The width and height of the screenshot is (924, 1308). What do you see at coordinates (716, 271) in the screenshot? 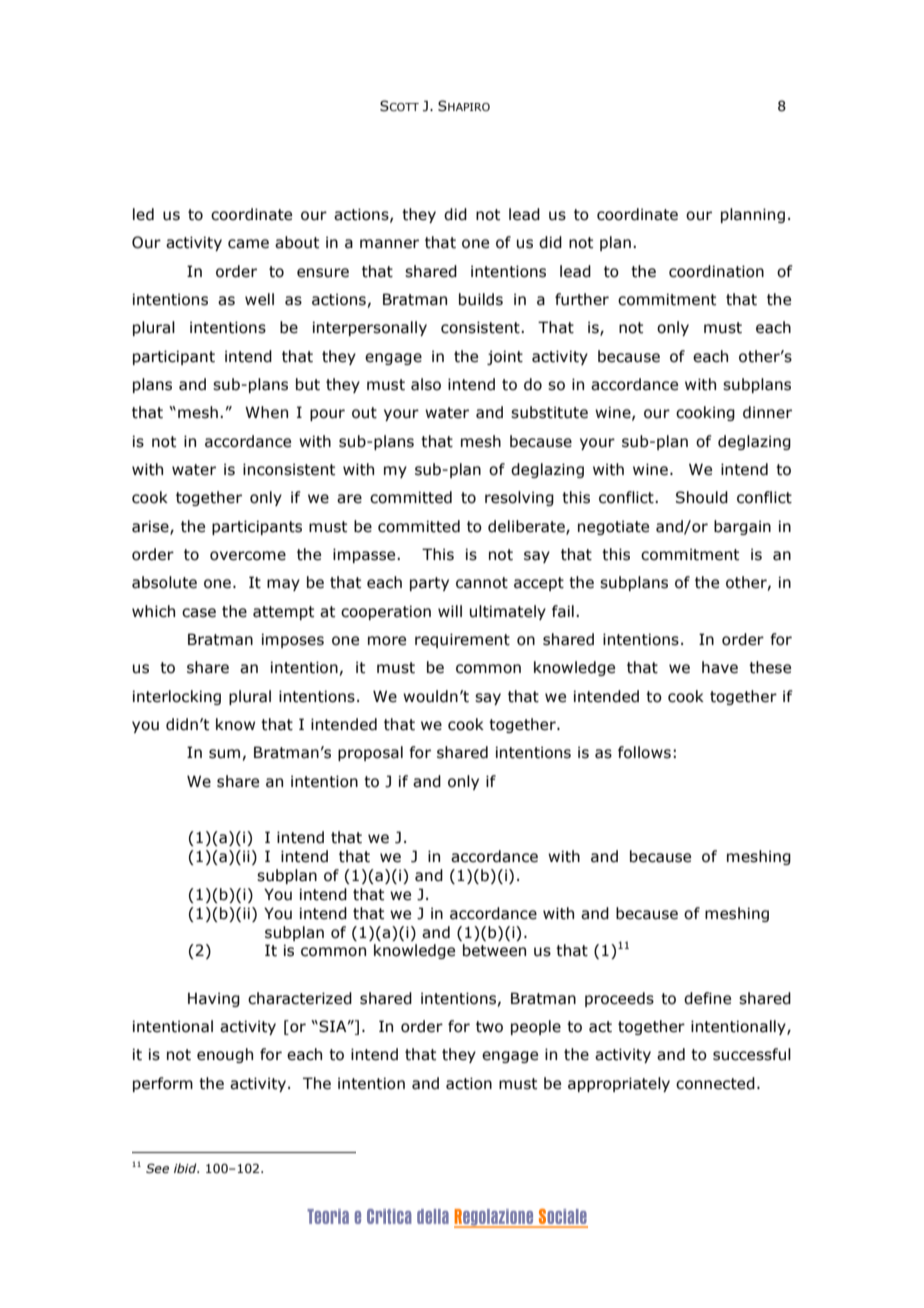
I see `coordination` at bounding box center [716, 271].
